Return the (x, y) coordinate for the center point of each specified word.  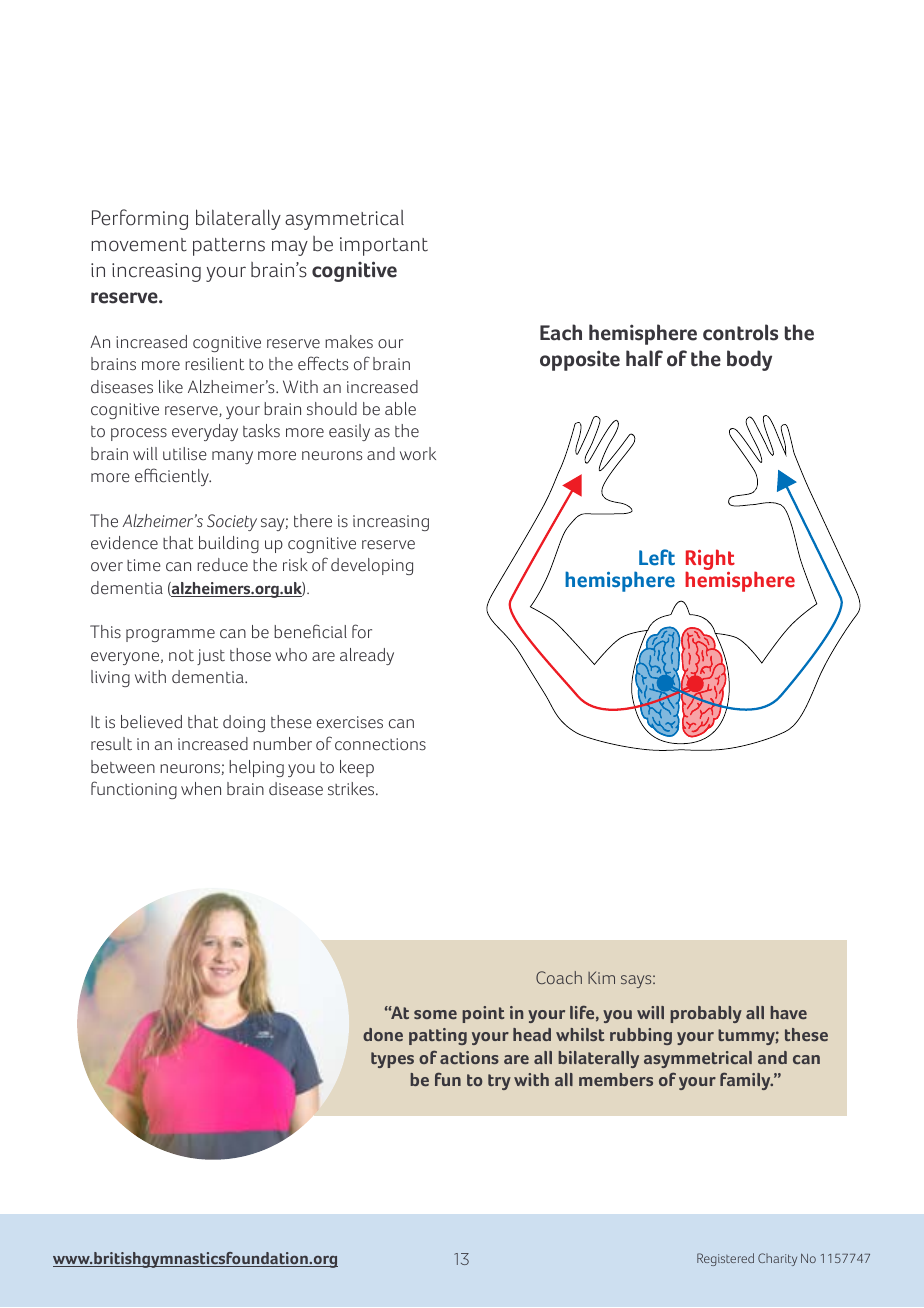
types (392, 1060)
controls (740, 332)
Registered (725, 1259)
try (499, 1082)
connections (380, 744)
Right (710, 561)
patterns (229, 247)
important (384, 246)
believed (151, 722)
